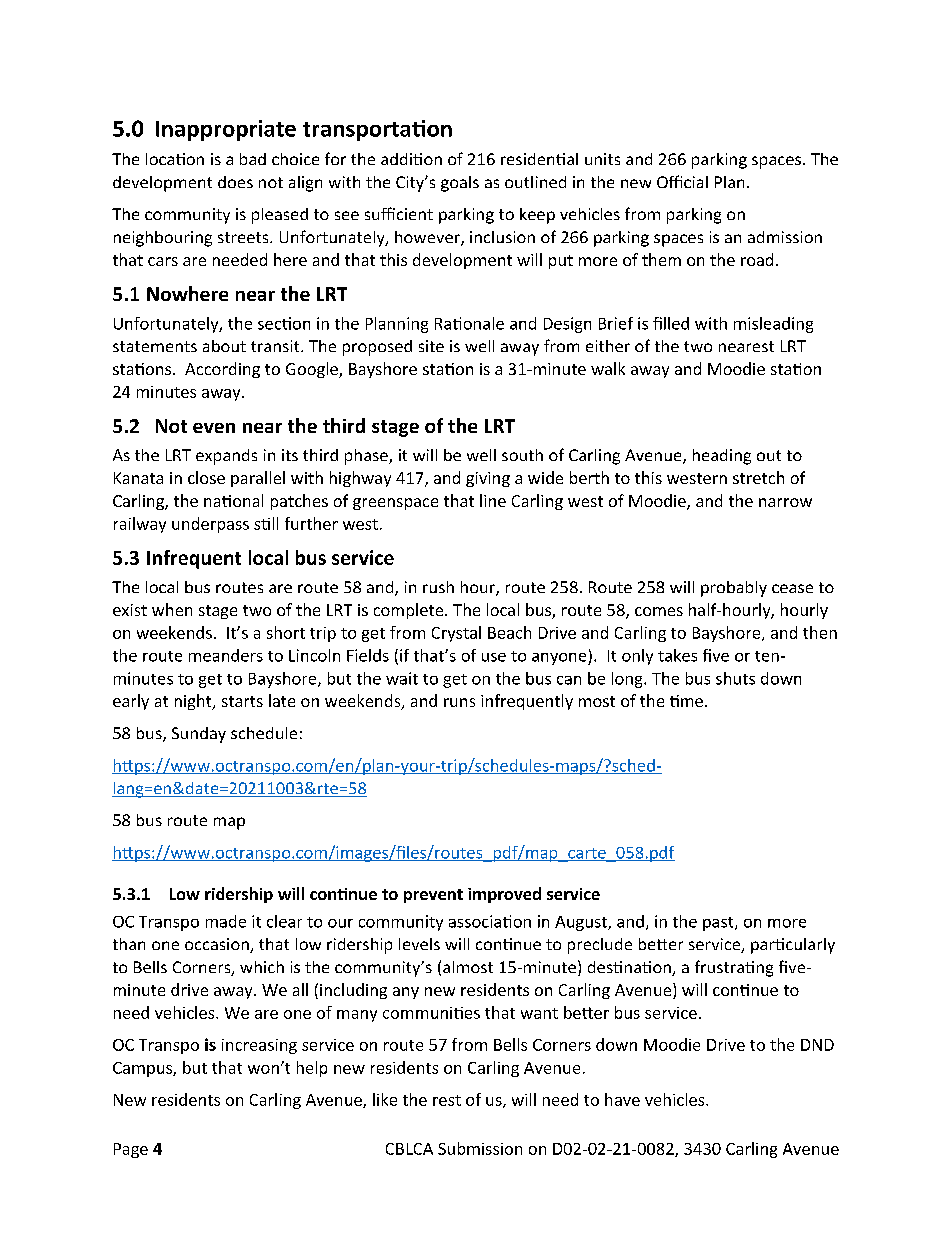  What do you see at coordinates (226, 655) in the screenshot?
I see `meanders` at bounding box center [226, 655].
